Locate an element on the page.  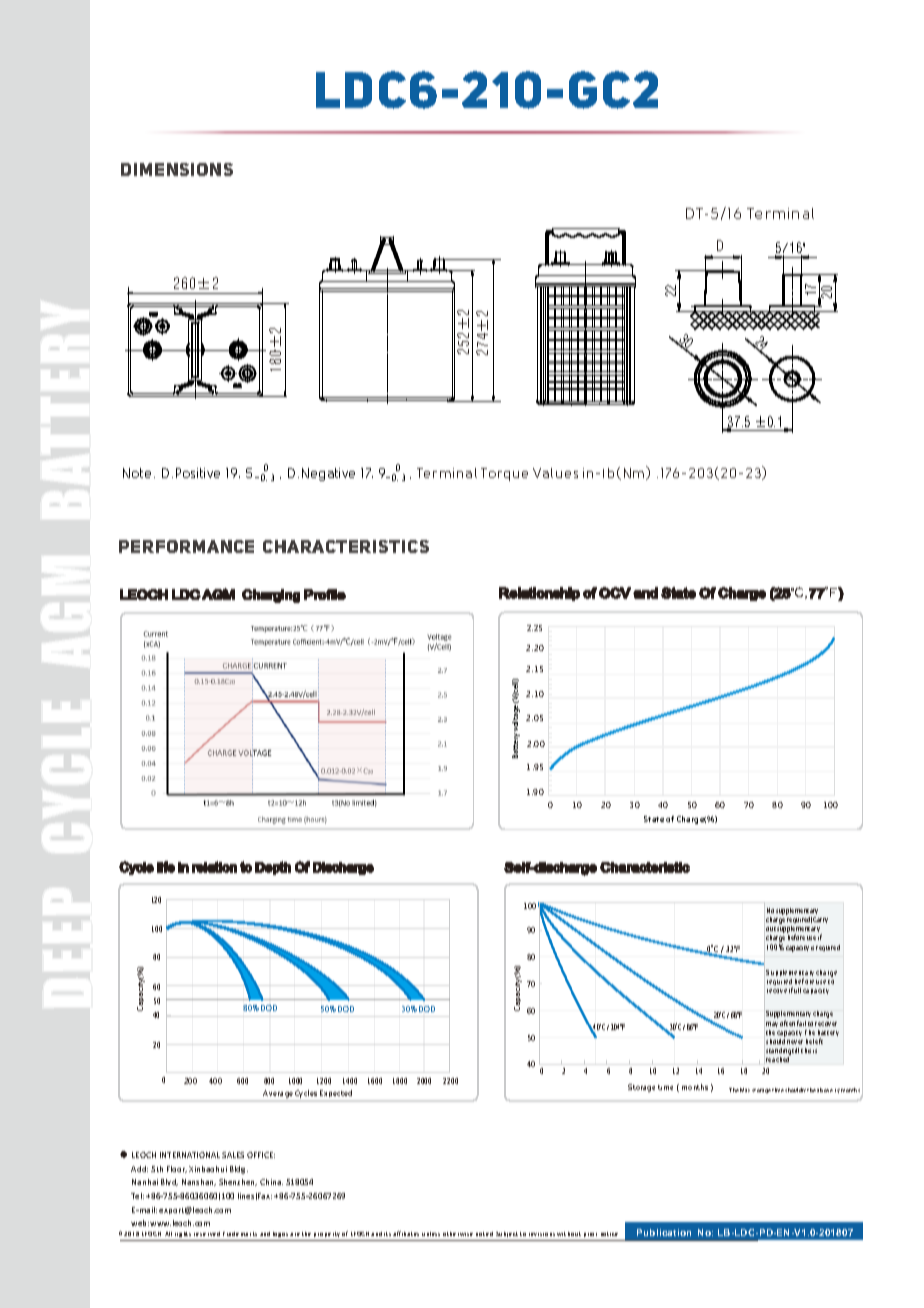
life is located at coordinates (166, 867).
